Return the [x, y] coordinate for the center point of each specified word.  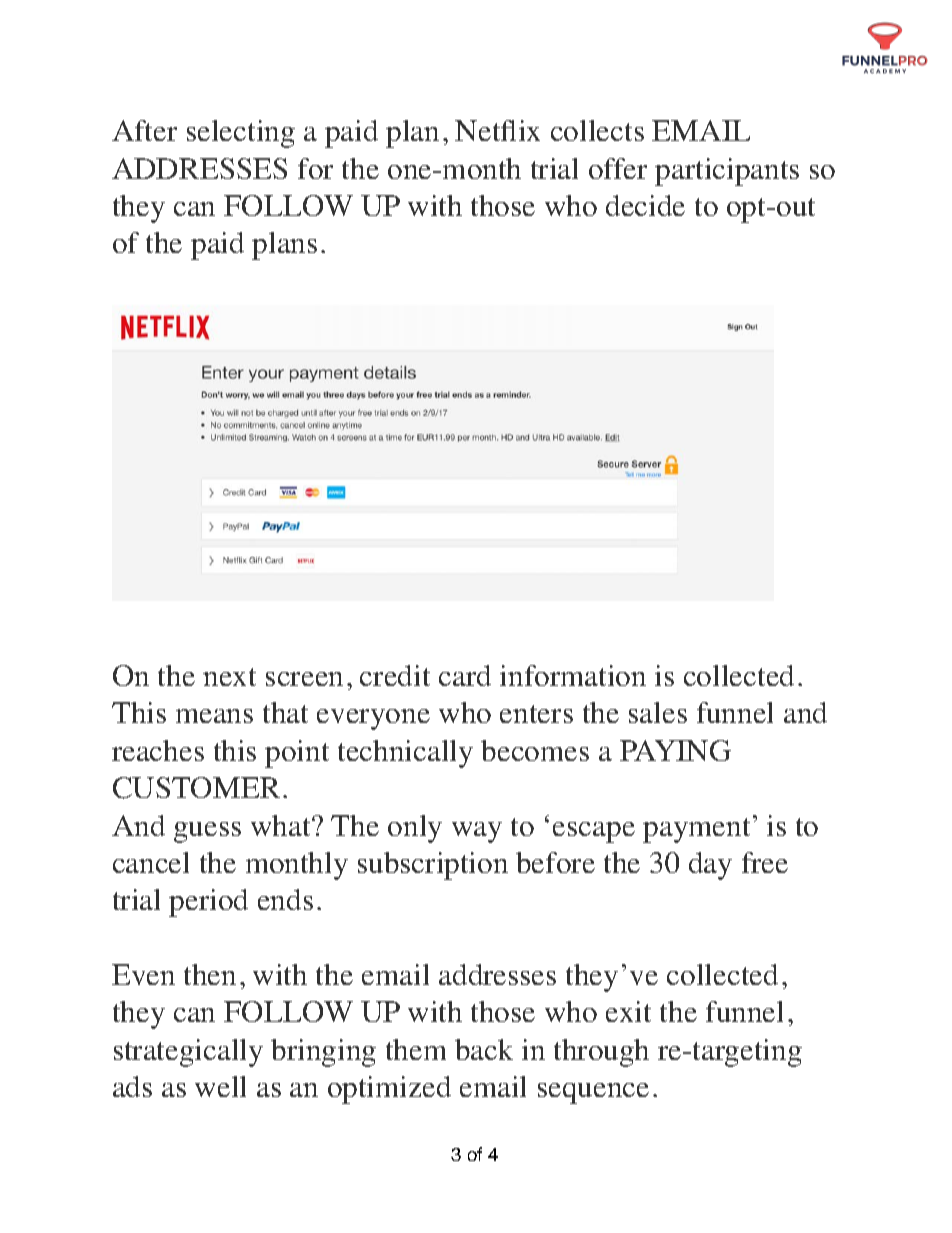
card [465, 675]
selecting [241, 134]
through [601, 1053]
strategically [188, 1053]
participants [727, 172]
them [416, 1049]
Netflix [497, 130]
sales [658, 712]
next [229, 677]
